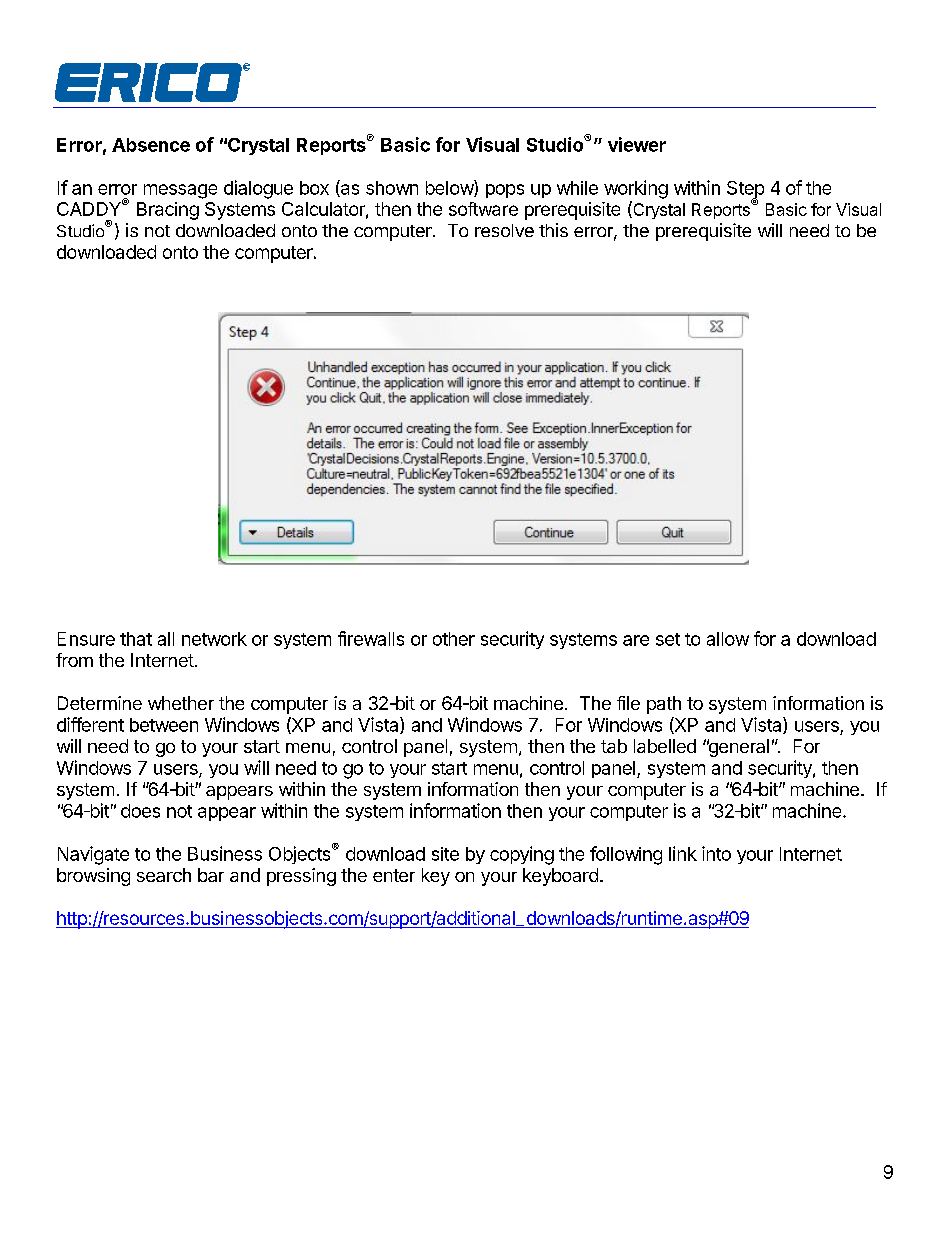  What do you see at coordinates (664, 705) in the document?
I see `path` at bounding box center [664, 705].
